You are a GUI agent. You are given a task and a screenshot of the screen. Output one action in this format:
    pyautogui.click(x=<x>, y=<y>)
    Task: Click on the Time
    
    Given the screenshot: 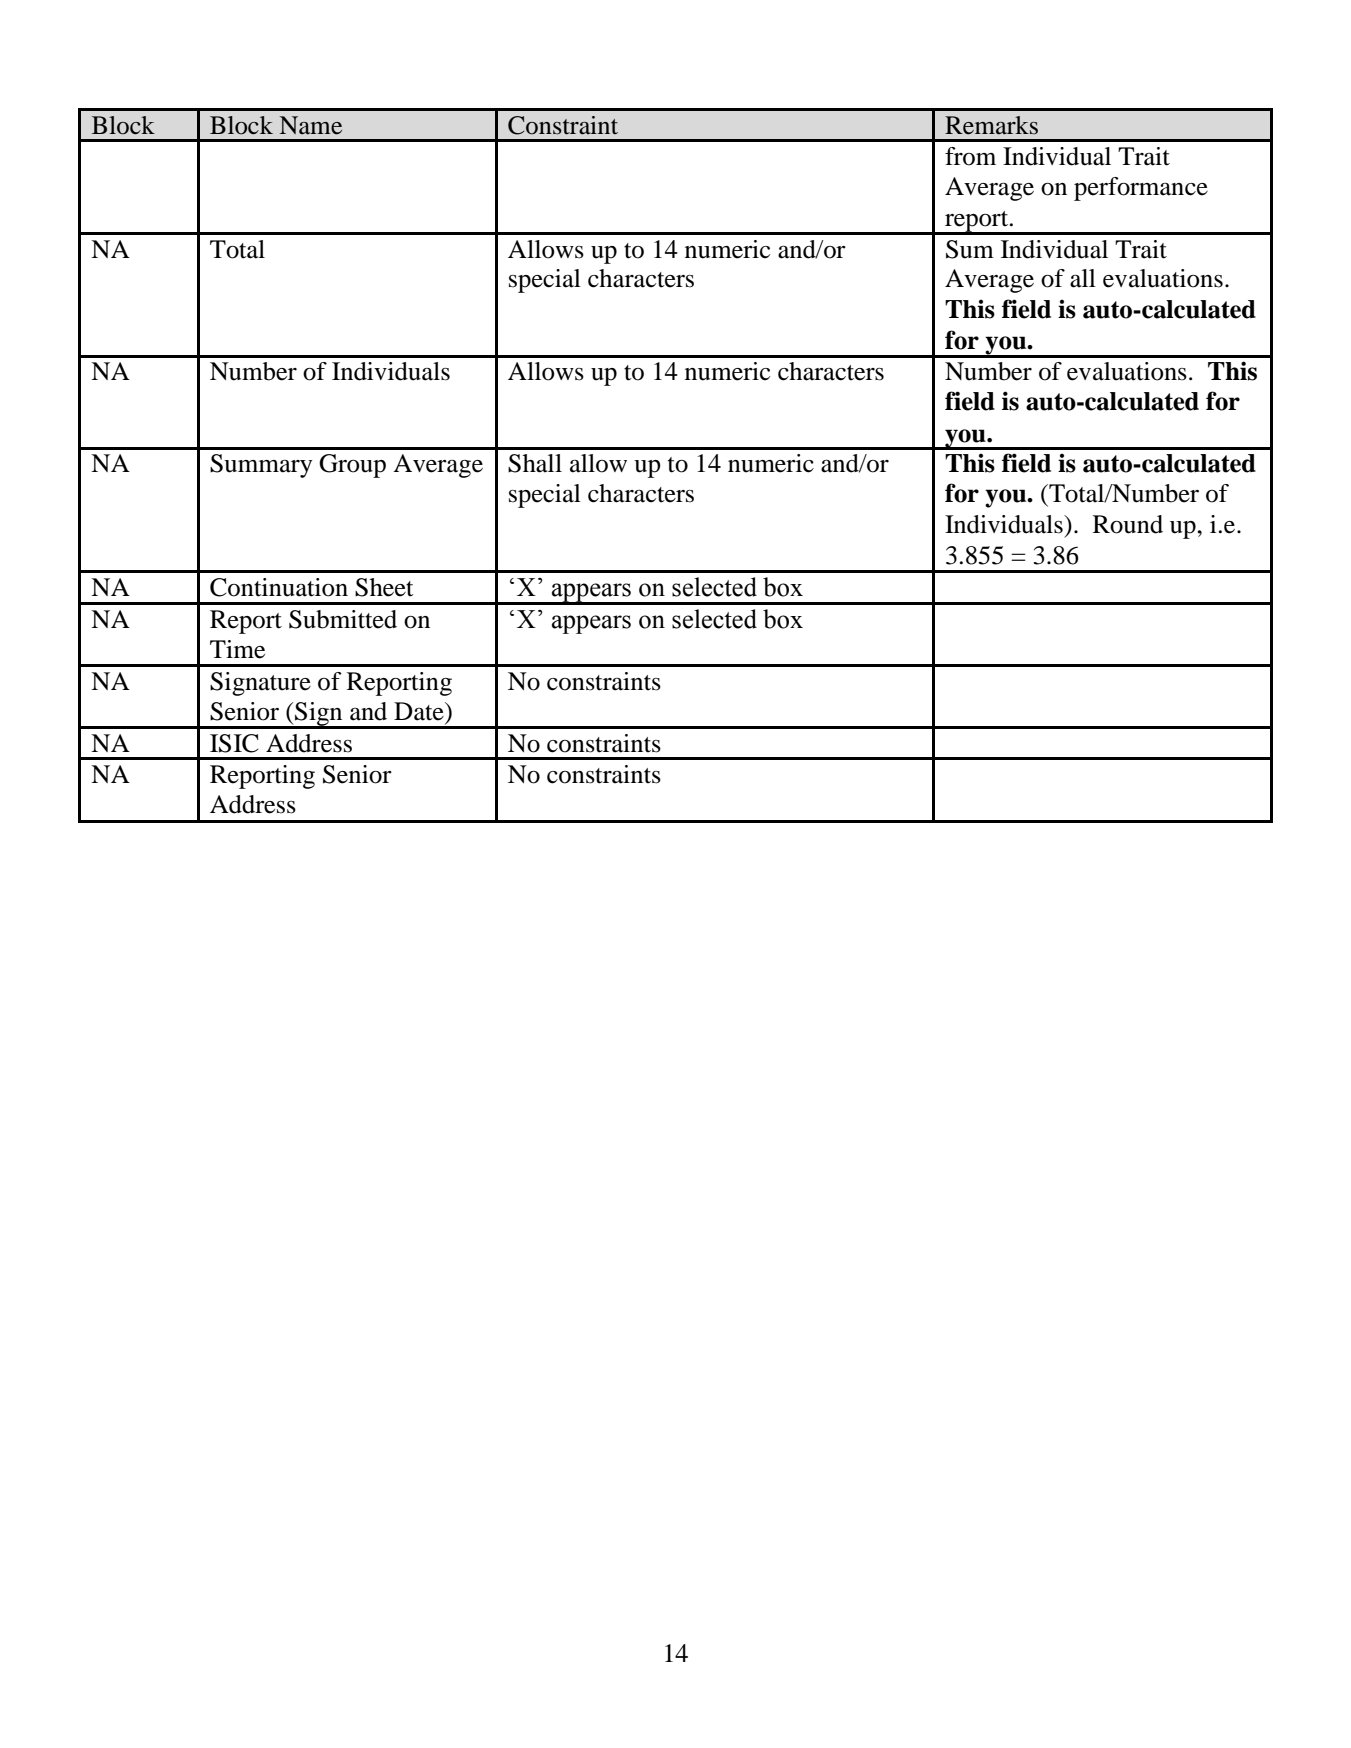 What is the action you would take?
    pyautogui.click(x=237, y=649)
